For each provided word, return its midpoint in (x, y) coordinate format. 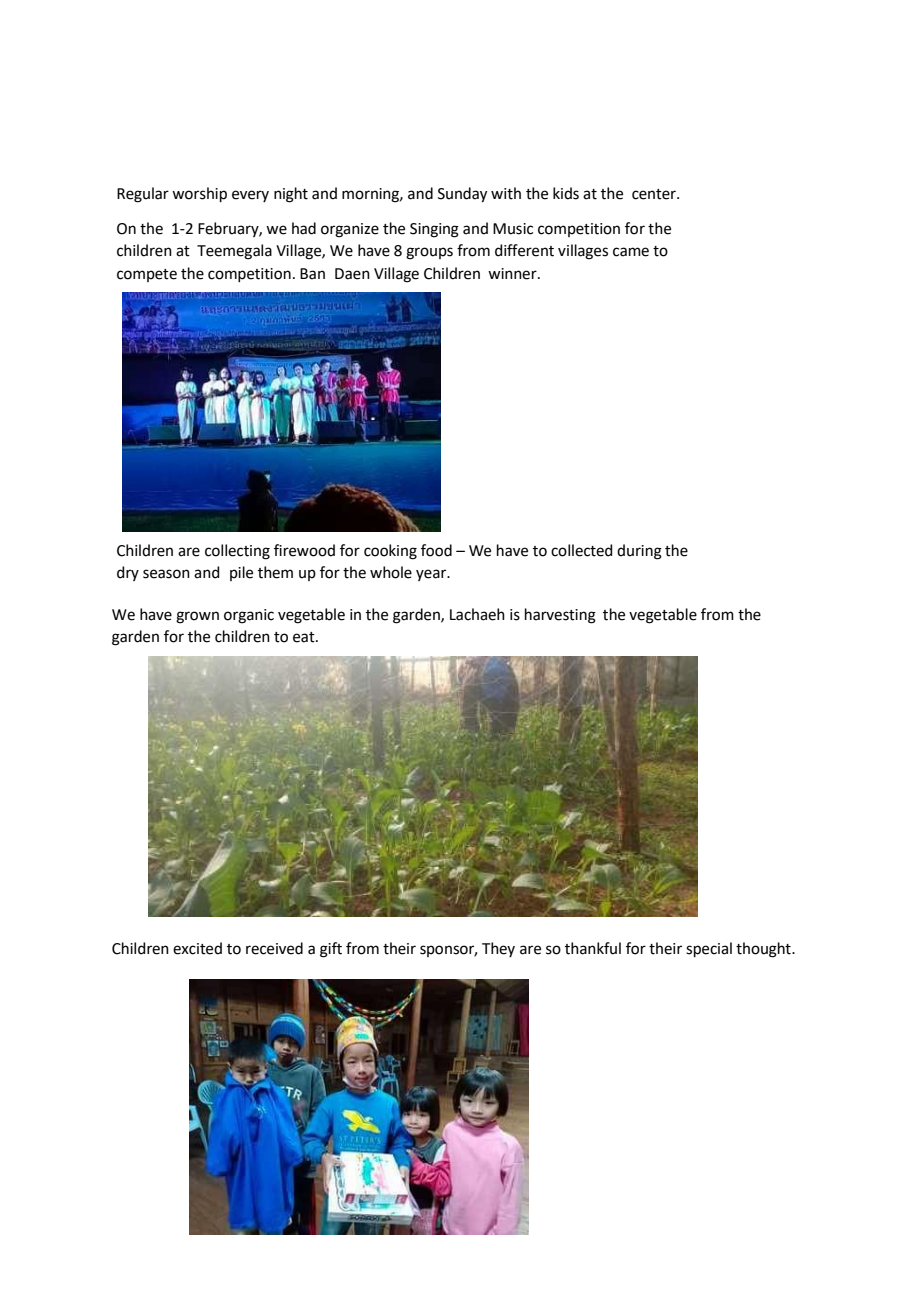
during (639, 552)
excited (197, 948)
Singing (434, 230)
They (498, 949)
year (432, 575)
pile (241, 573)
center (655, 194)
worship (199, 194)
